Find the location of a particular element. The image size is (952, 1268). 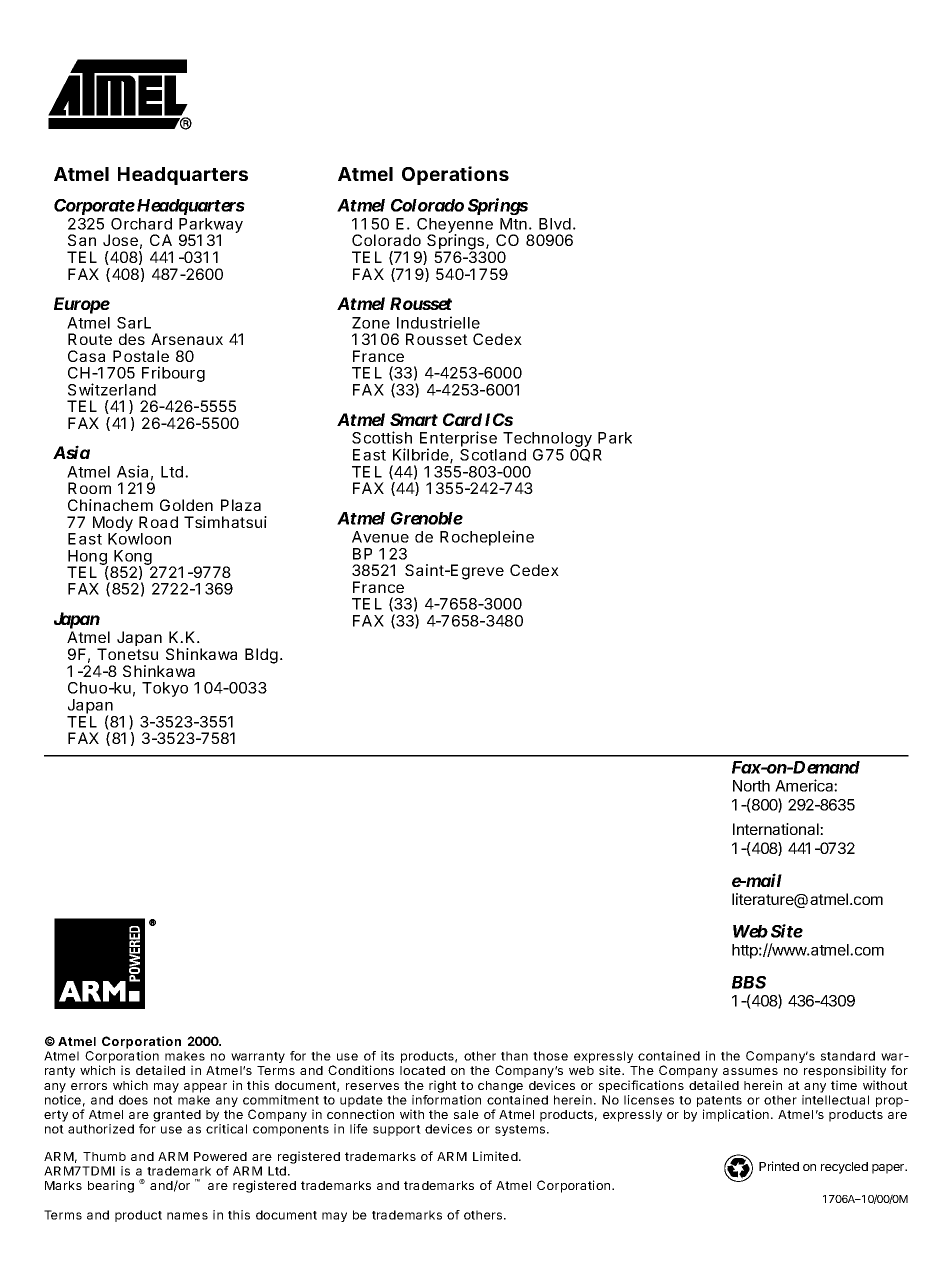

Grenoble is located at coordinates (427, 518).
